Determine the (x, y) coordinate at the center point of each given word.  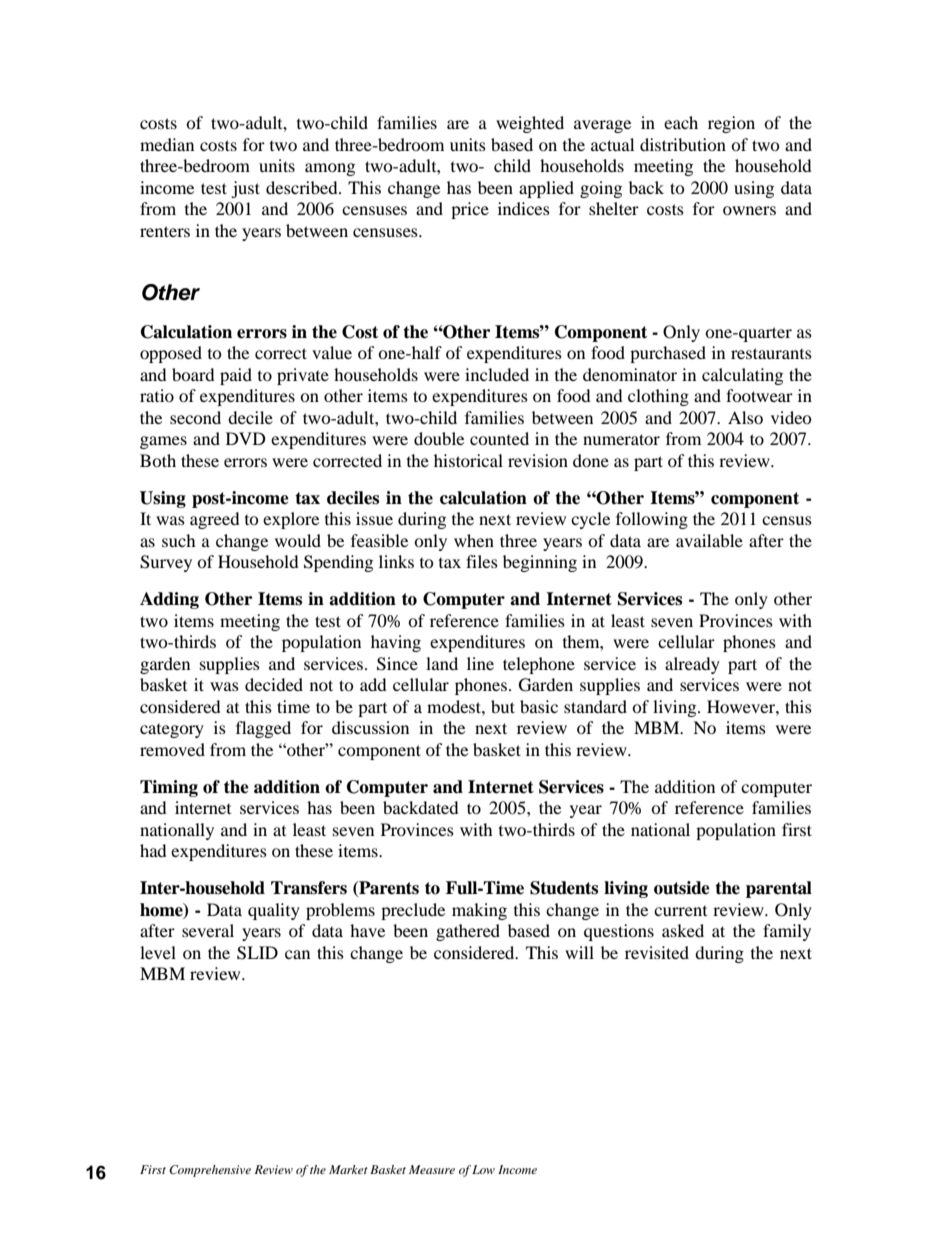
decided (274, 684)
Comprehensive (210, 1171)
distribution (683, 144)
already (692, 665)
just (245, 189)
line (480, 663)
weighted (530, 124)
